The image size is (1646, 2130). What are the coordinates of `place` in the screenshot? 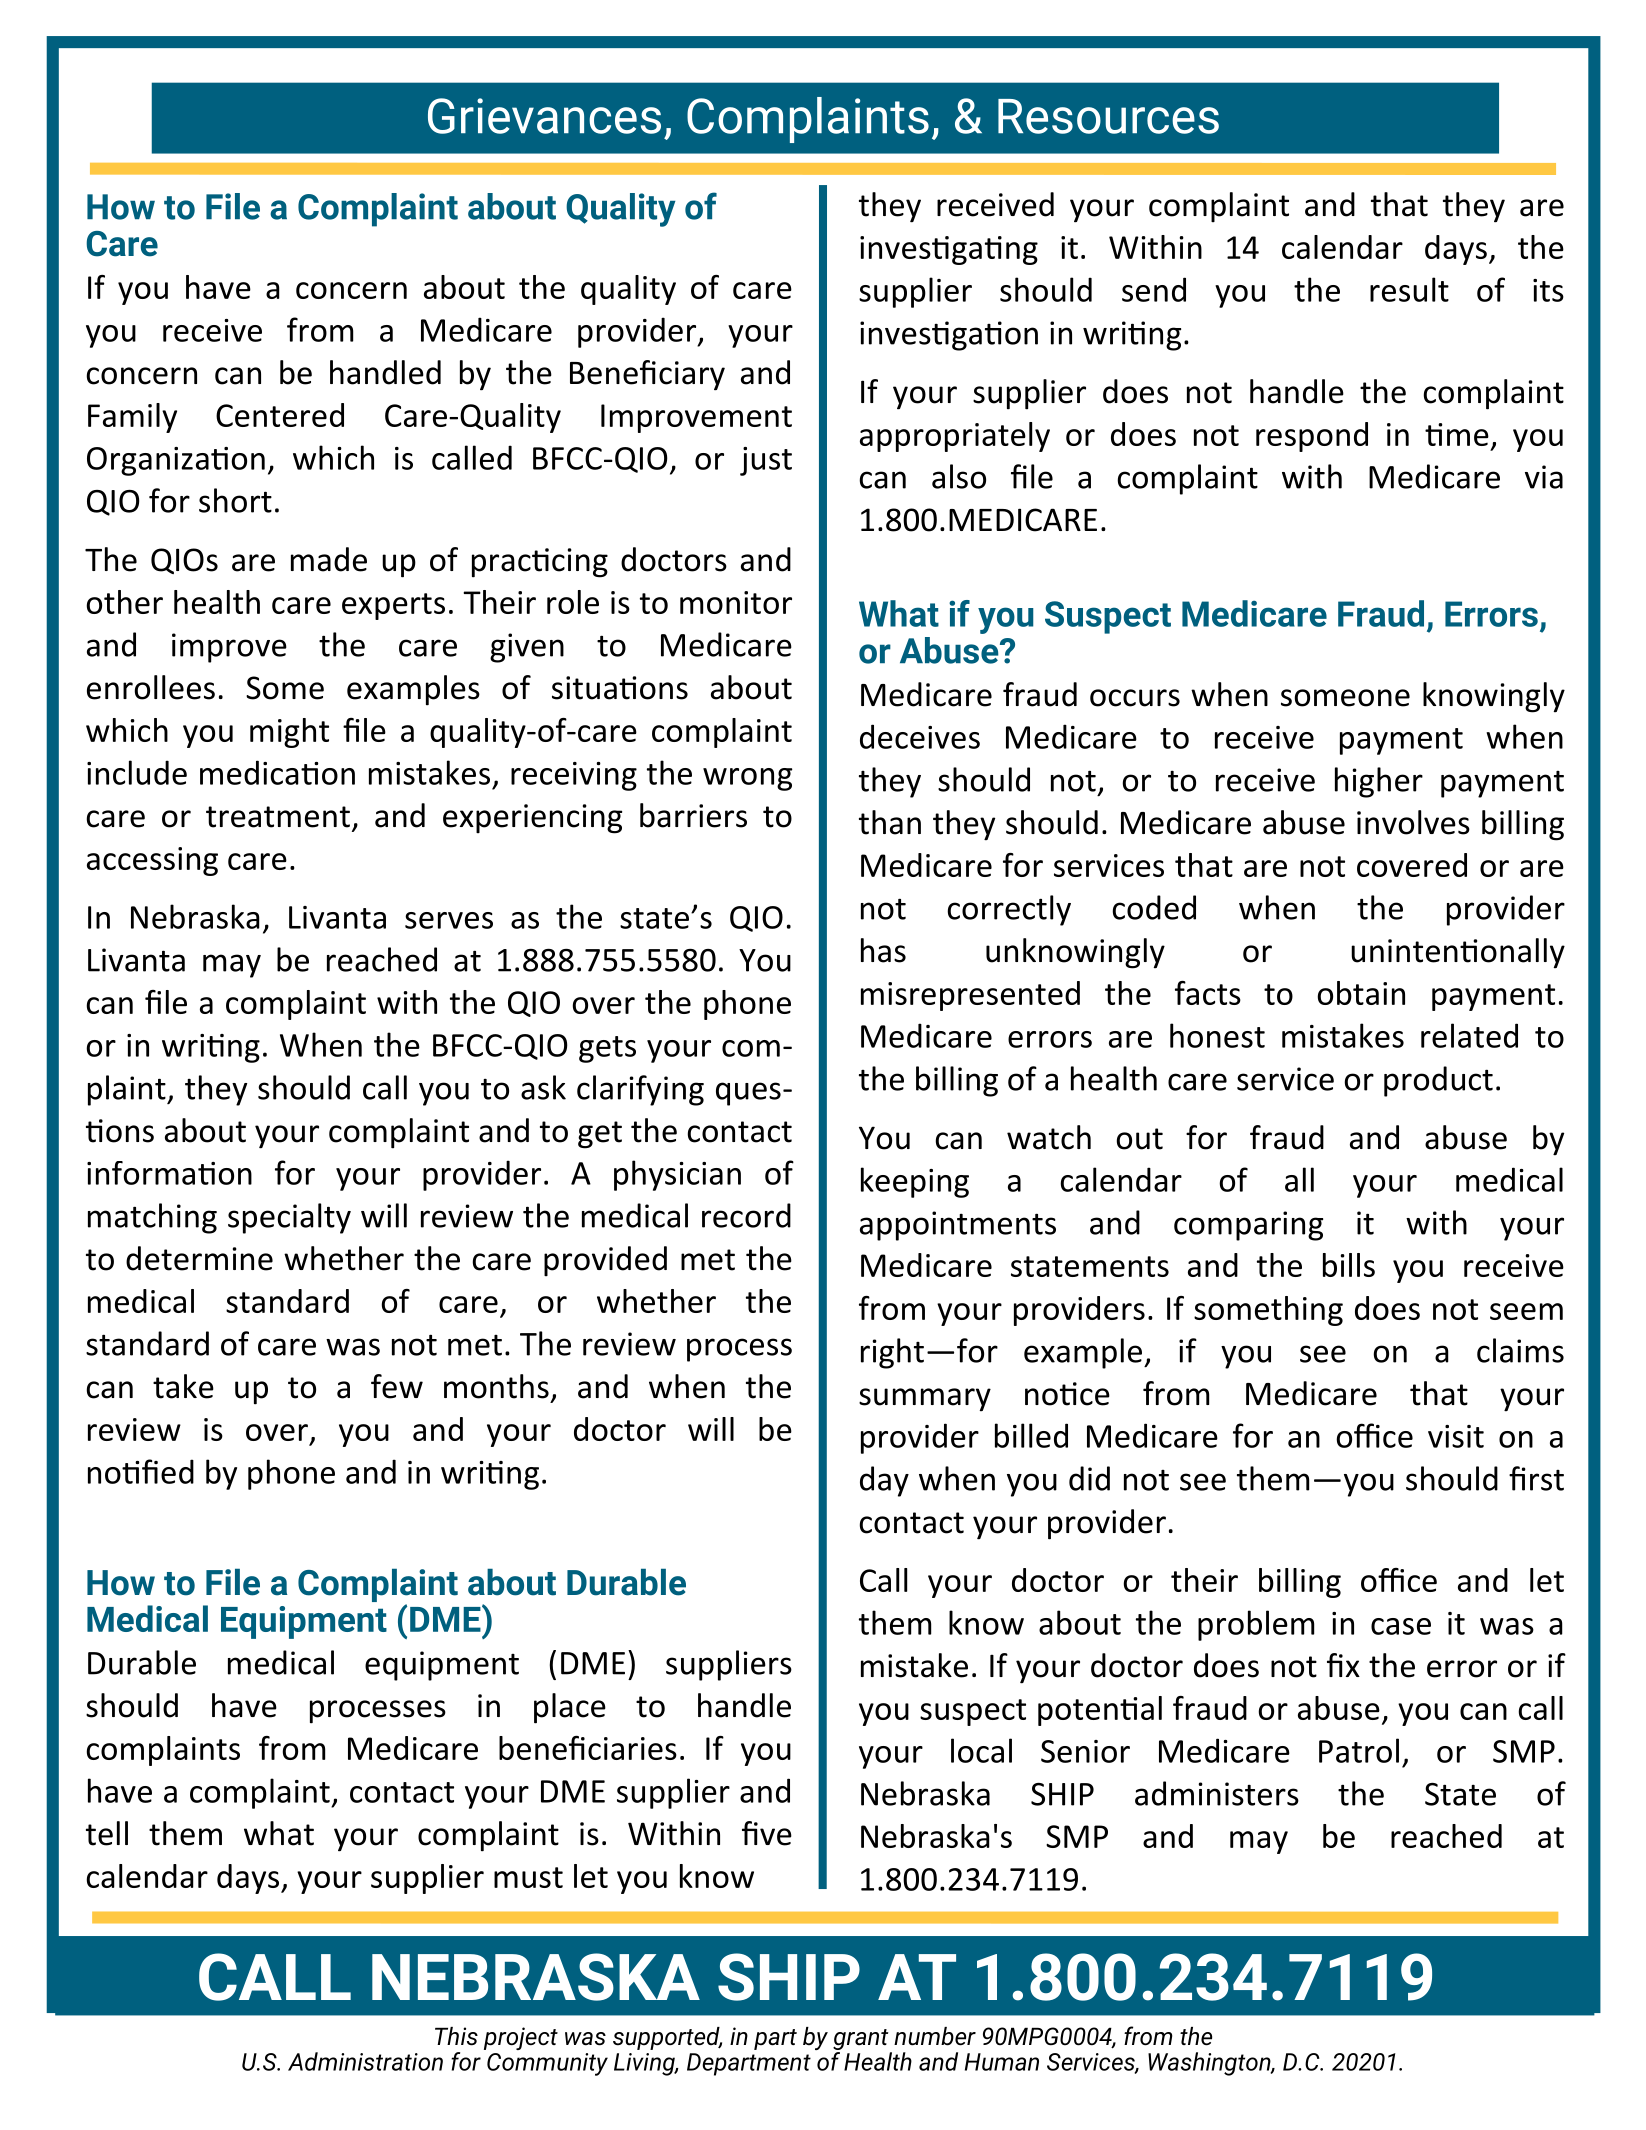 It's located at (570, 1708).
